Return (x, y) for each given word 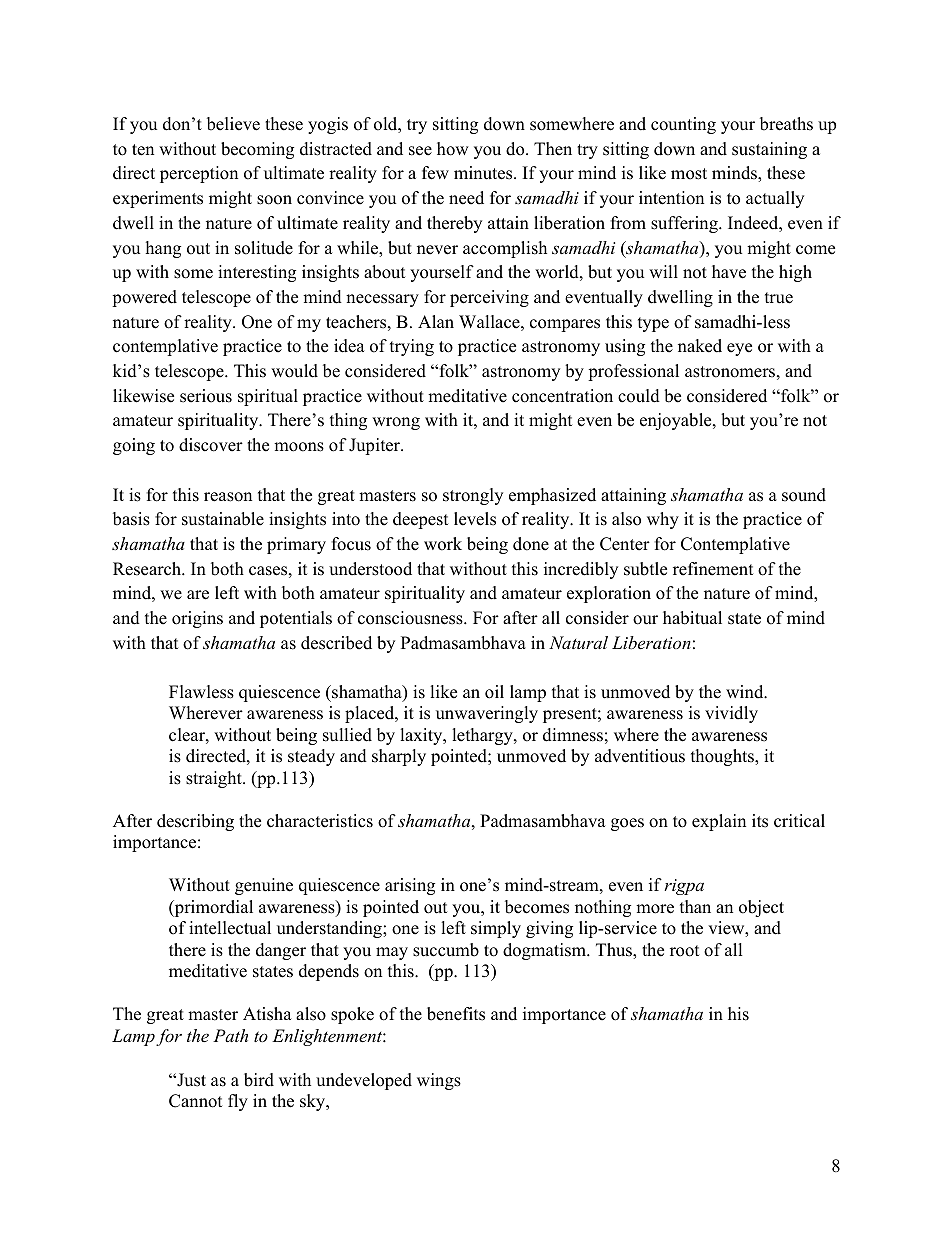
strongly (473, 496)
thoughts (723, 757)
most (689, 174)
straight (215, 779)
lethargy (483, 736)
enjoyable (677, 421)
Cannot (196, 1101)
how (453, 149)
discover (211, 445)
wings (439, 1081)
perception (199, 174)
